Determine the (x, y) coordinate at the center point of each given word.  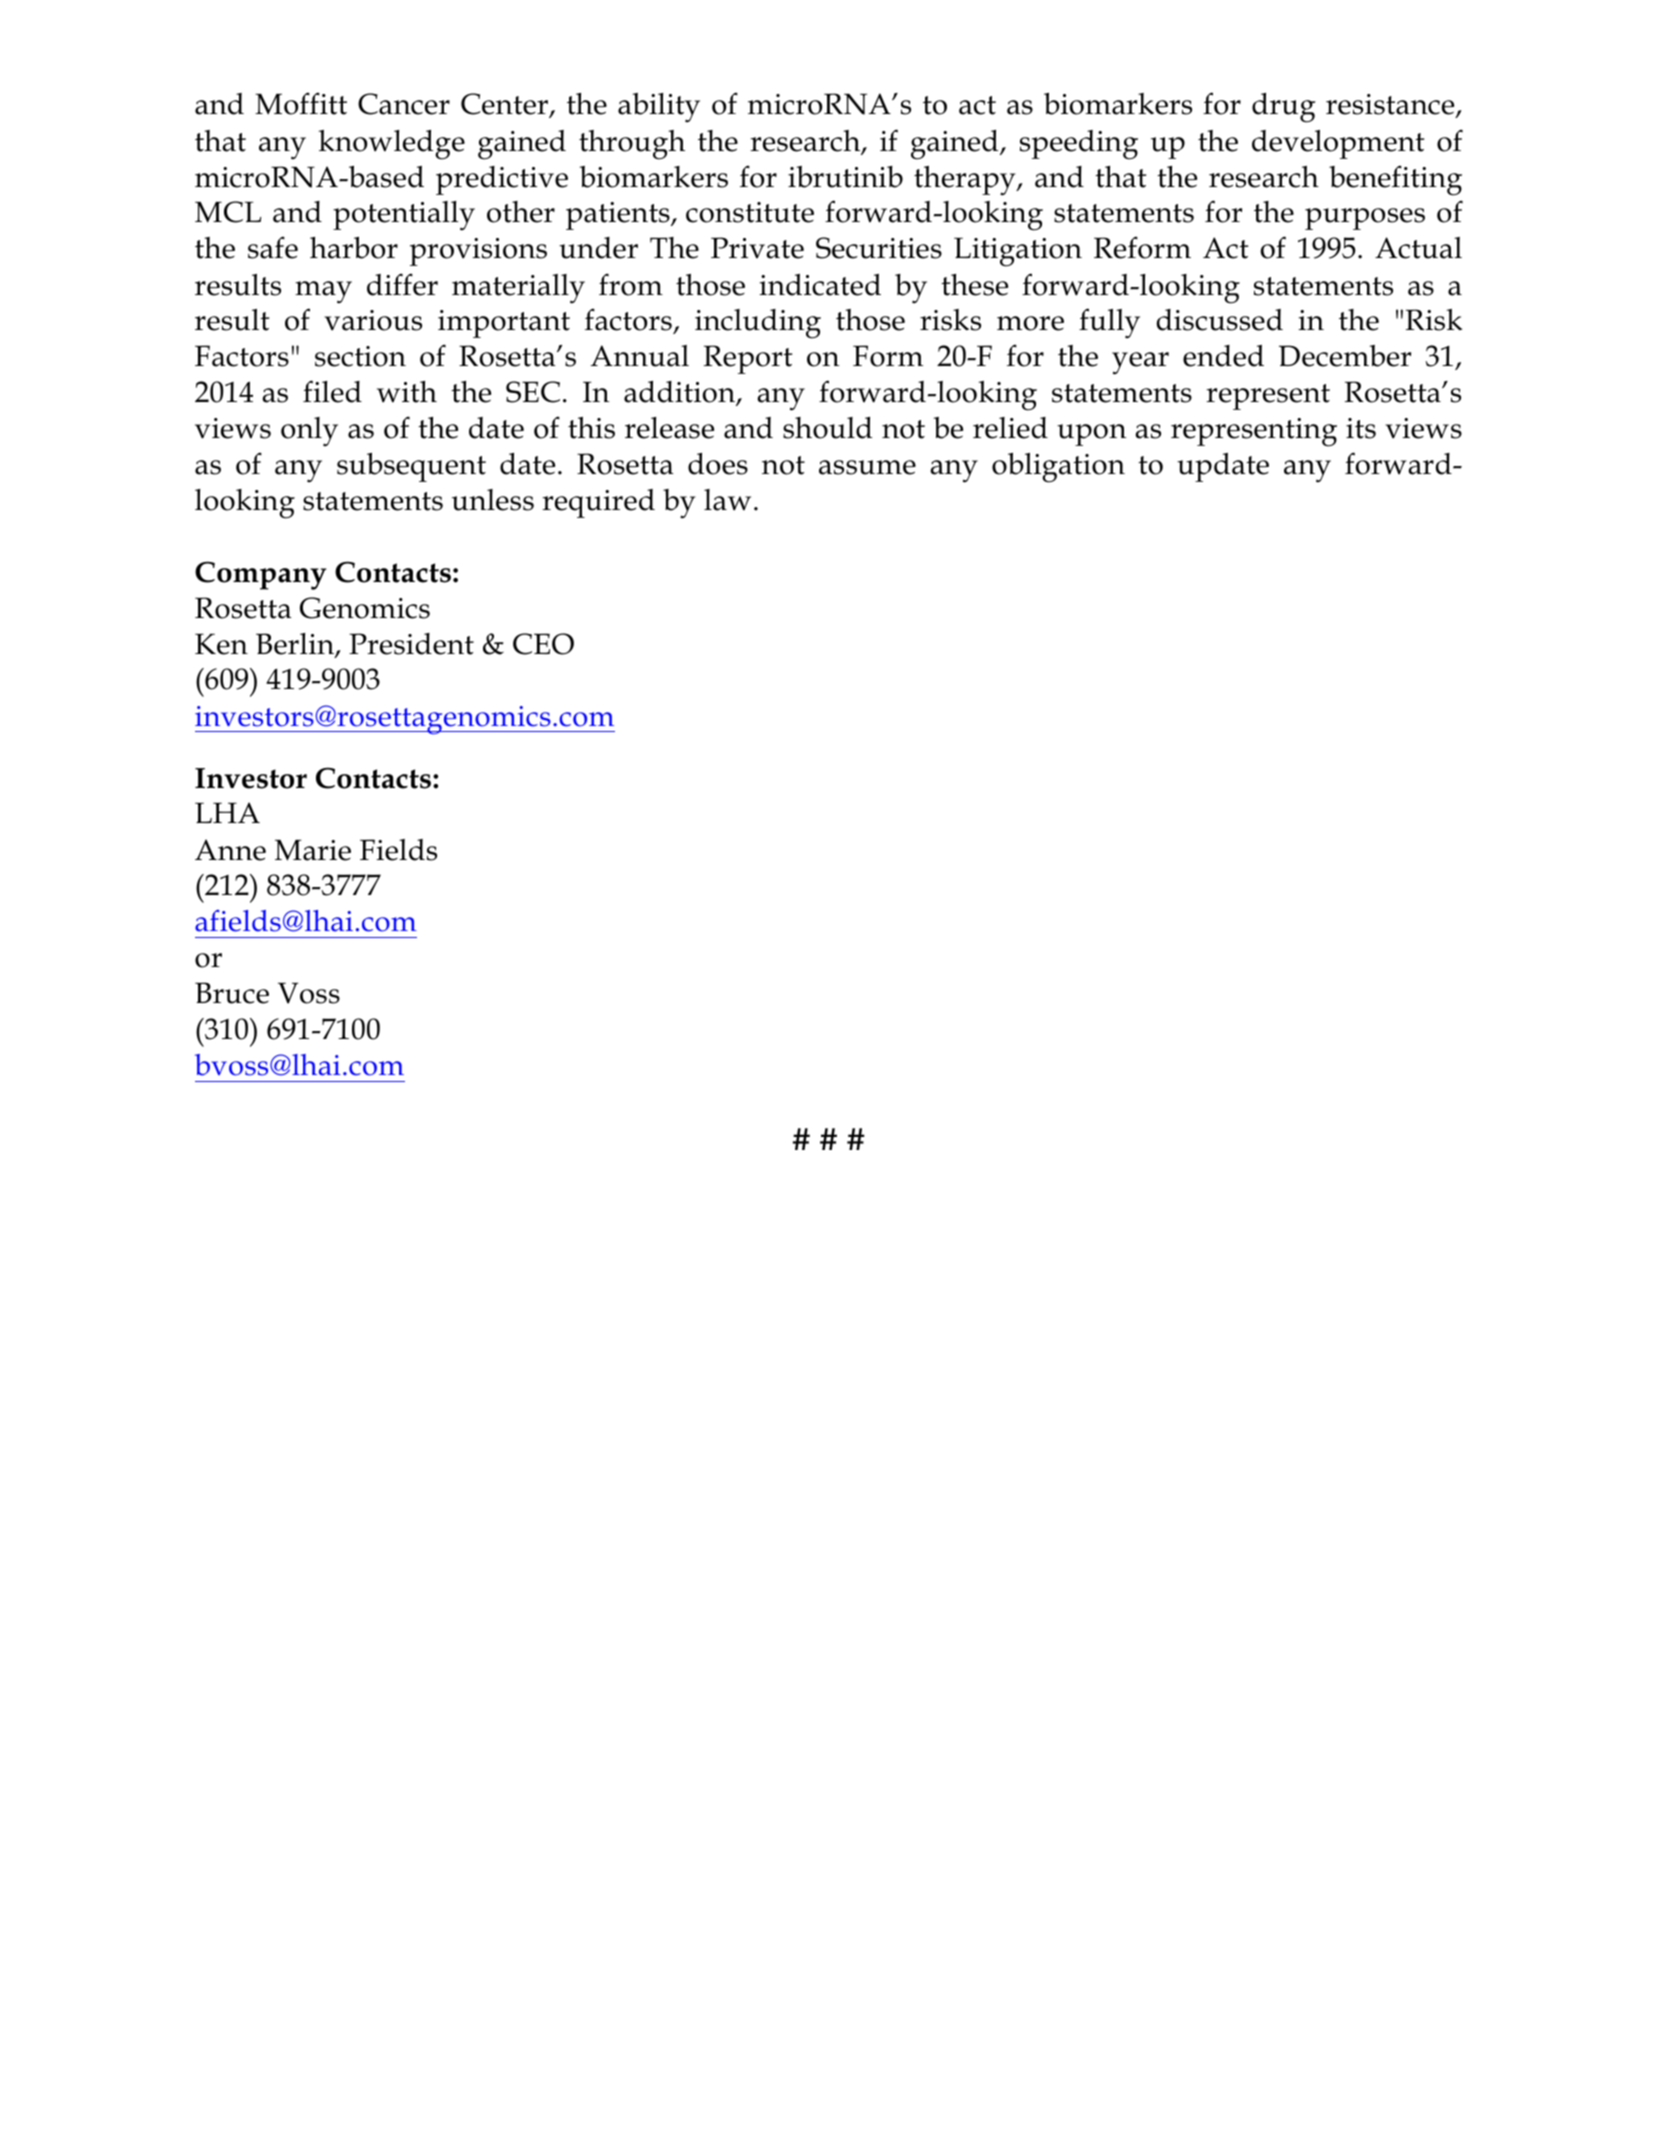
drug (1284, 108)
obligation (1058, 468)
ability (659, 108)
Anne (230, 850)
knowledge (392, 145)
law (727, 500)
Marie (313, 850)
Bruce (232, 993)
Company (261, 575)
